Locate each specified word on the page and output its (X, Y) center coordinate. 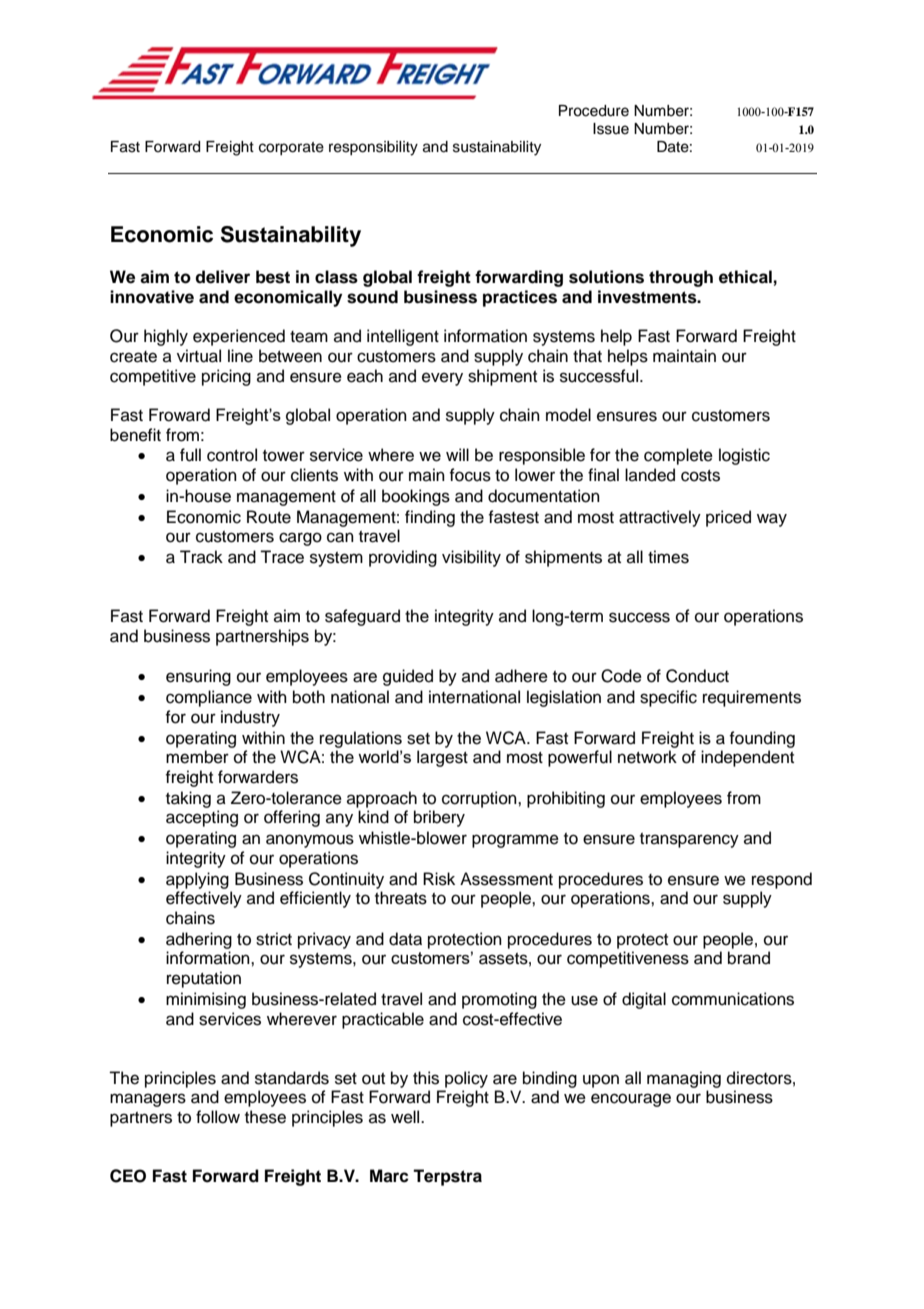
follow (218, 1117)
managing (684, 1079)
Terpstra (447, 1177)
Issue (611, 129)
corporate (291, 148)
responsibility (373, 148)
